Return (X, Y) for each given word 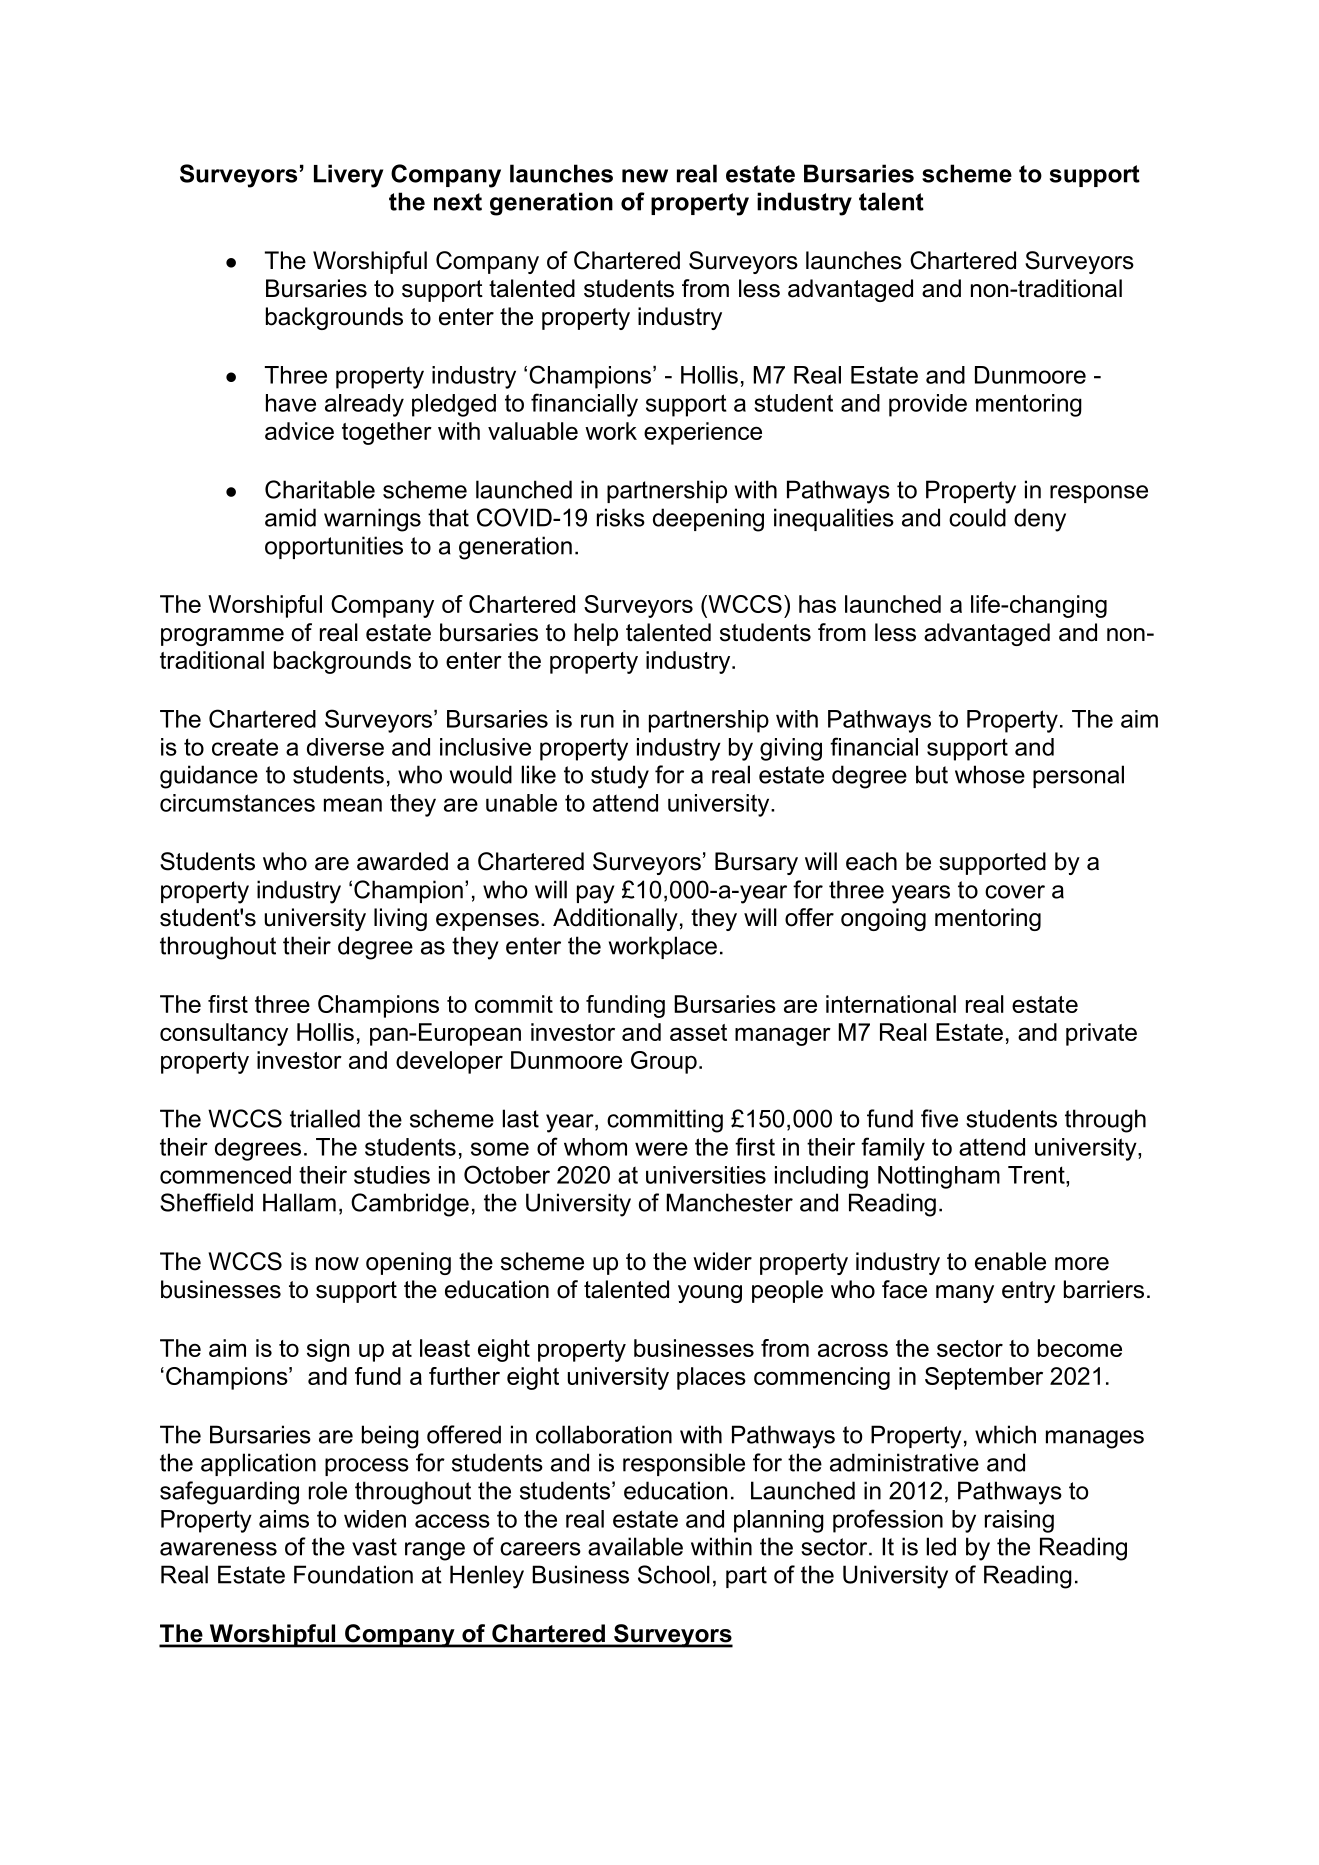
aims (284, 1519)
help (596, 634)
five (939, 1118)
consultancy (224, 1034)
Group (664, 1062)
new (645, 176)
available (635, 1546)
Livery (348, 176)
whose (990, 774)
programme (222, 637)
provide (928, 405)
